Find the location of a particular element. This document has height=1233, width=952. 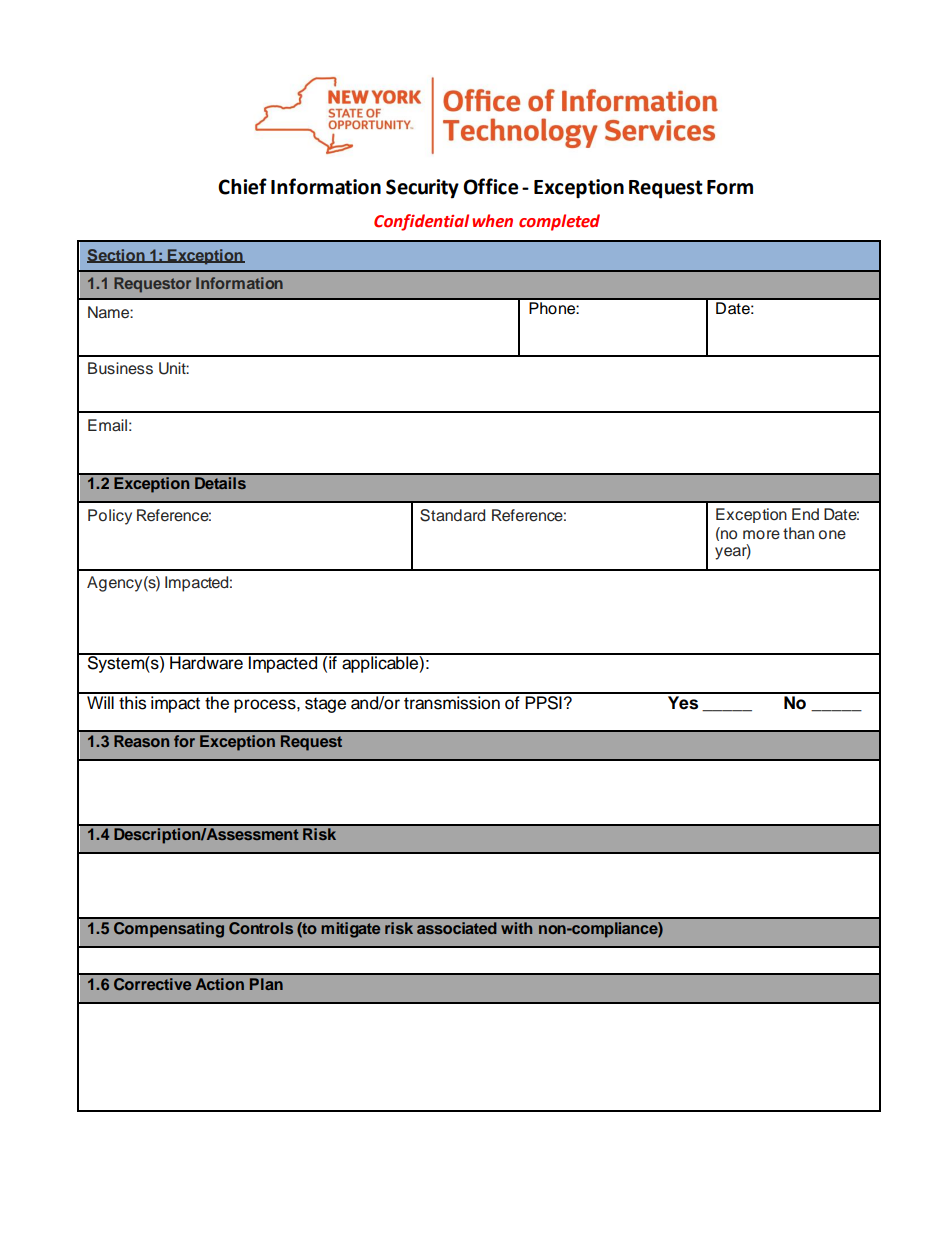

when is located at coordinates (492, 221).
